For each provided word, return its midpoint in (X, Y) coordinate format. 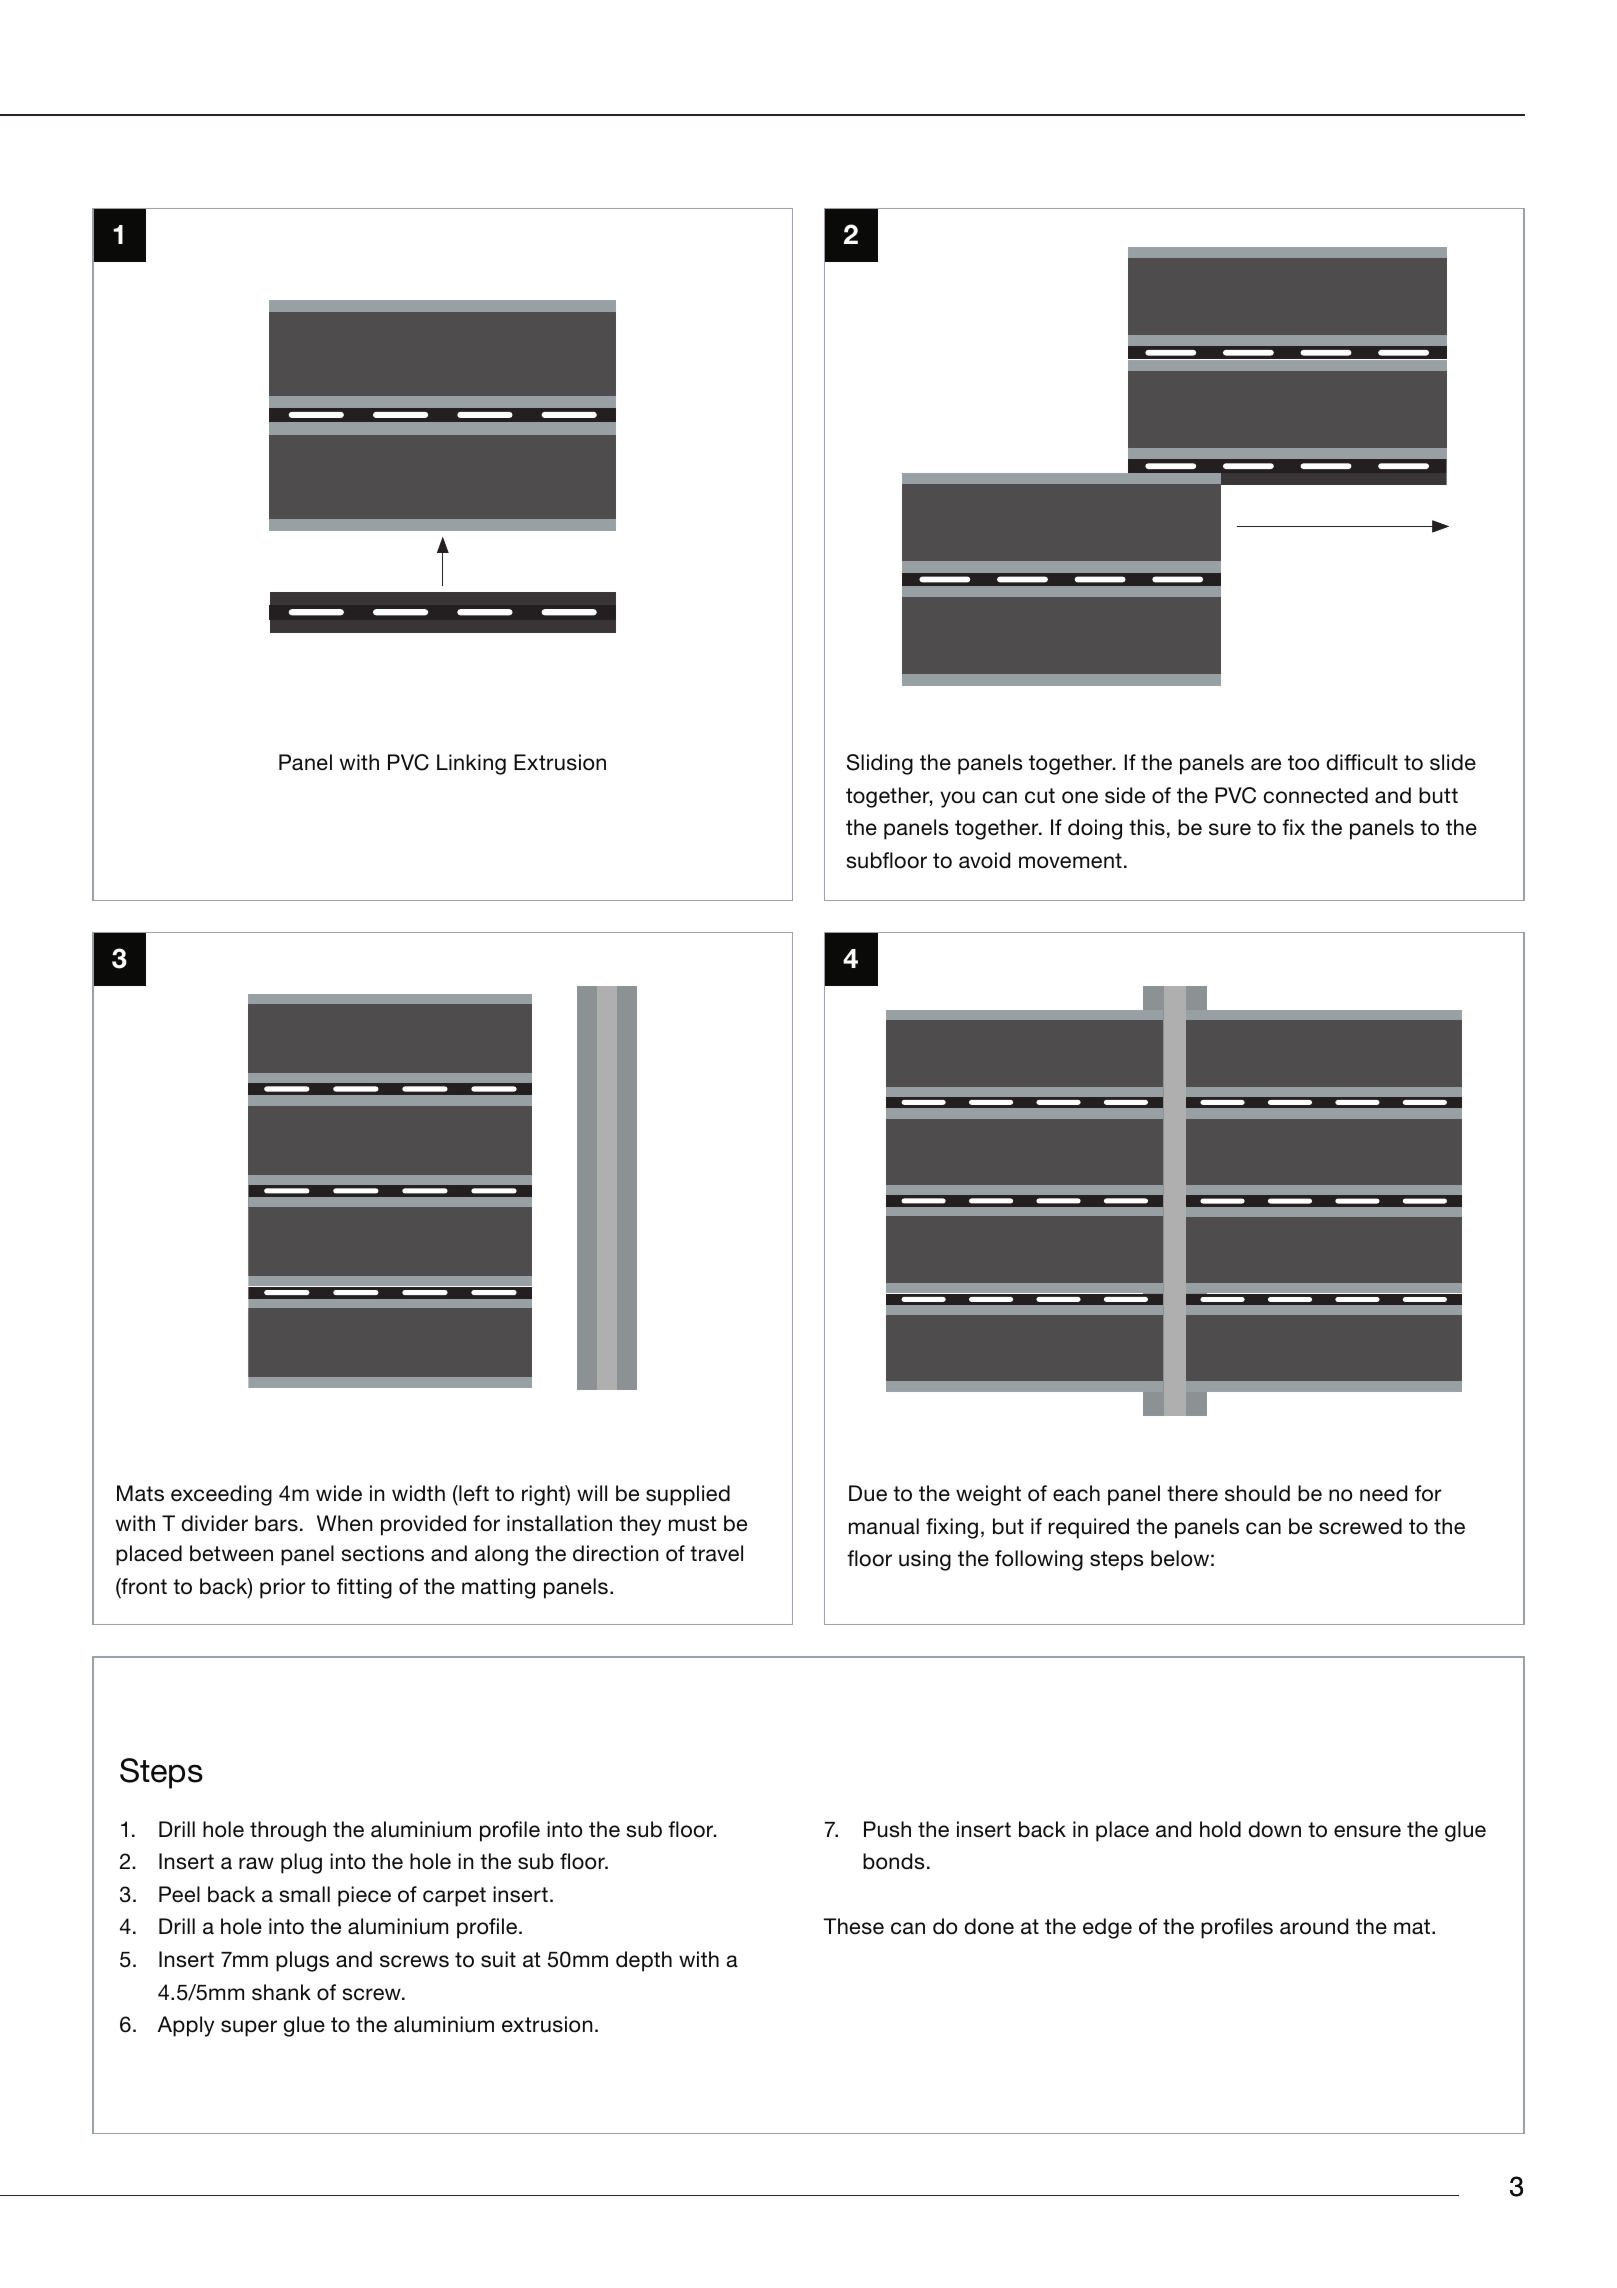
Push (887, 1829)
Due (868, 1493)
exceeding (221, 1495)
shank (281, 1992)
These (853, 1926)
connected (1315, 795)
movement (1070, 861)
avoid (984, 860)
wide (339, 1493)
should (1257, 1493)
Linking (471, 764)
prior (283, 1588)
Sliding (880, 764)
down (1274, 1829)
